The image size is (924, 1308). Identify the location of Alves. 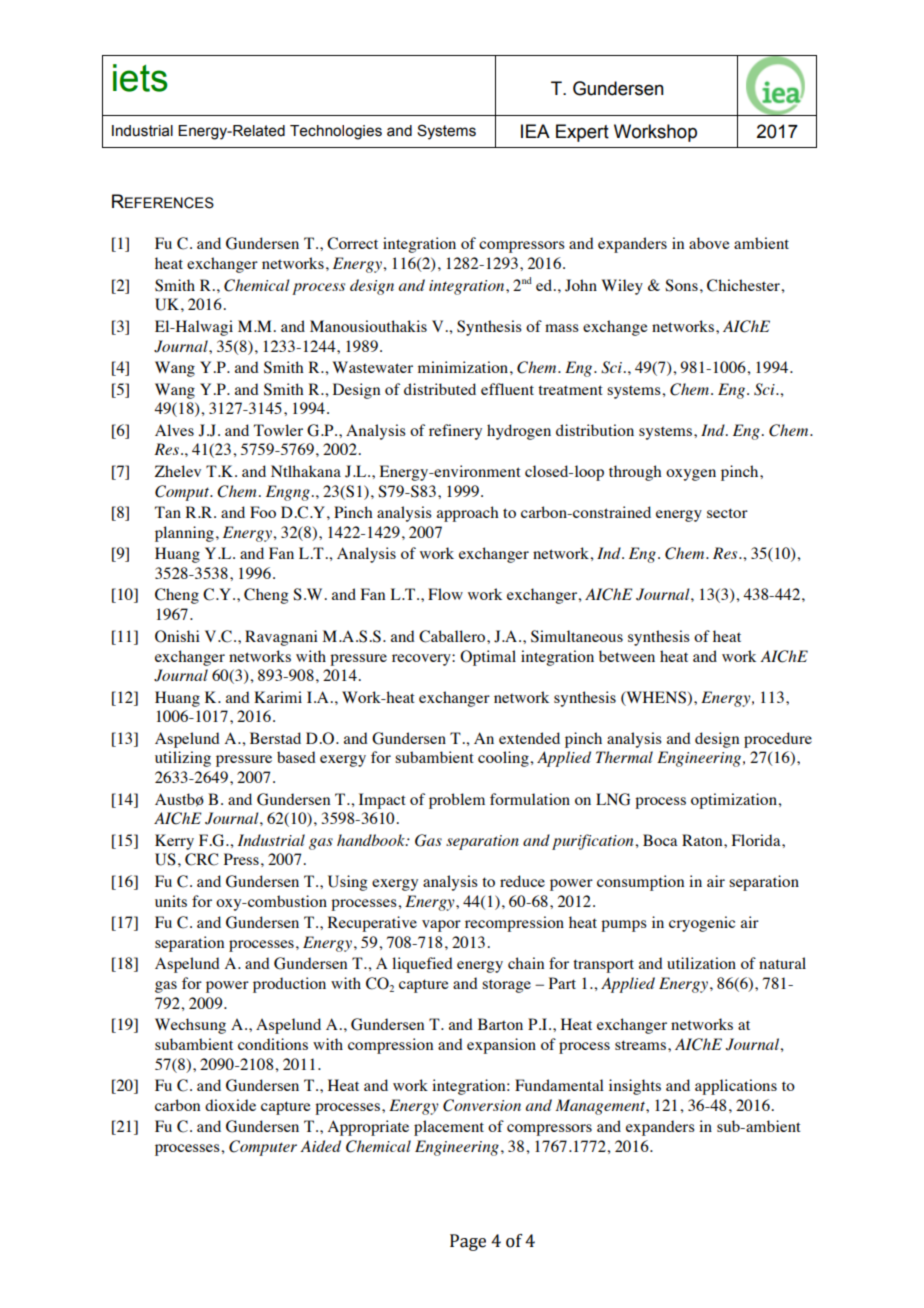
(174, 430).
